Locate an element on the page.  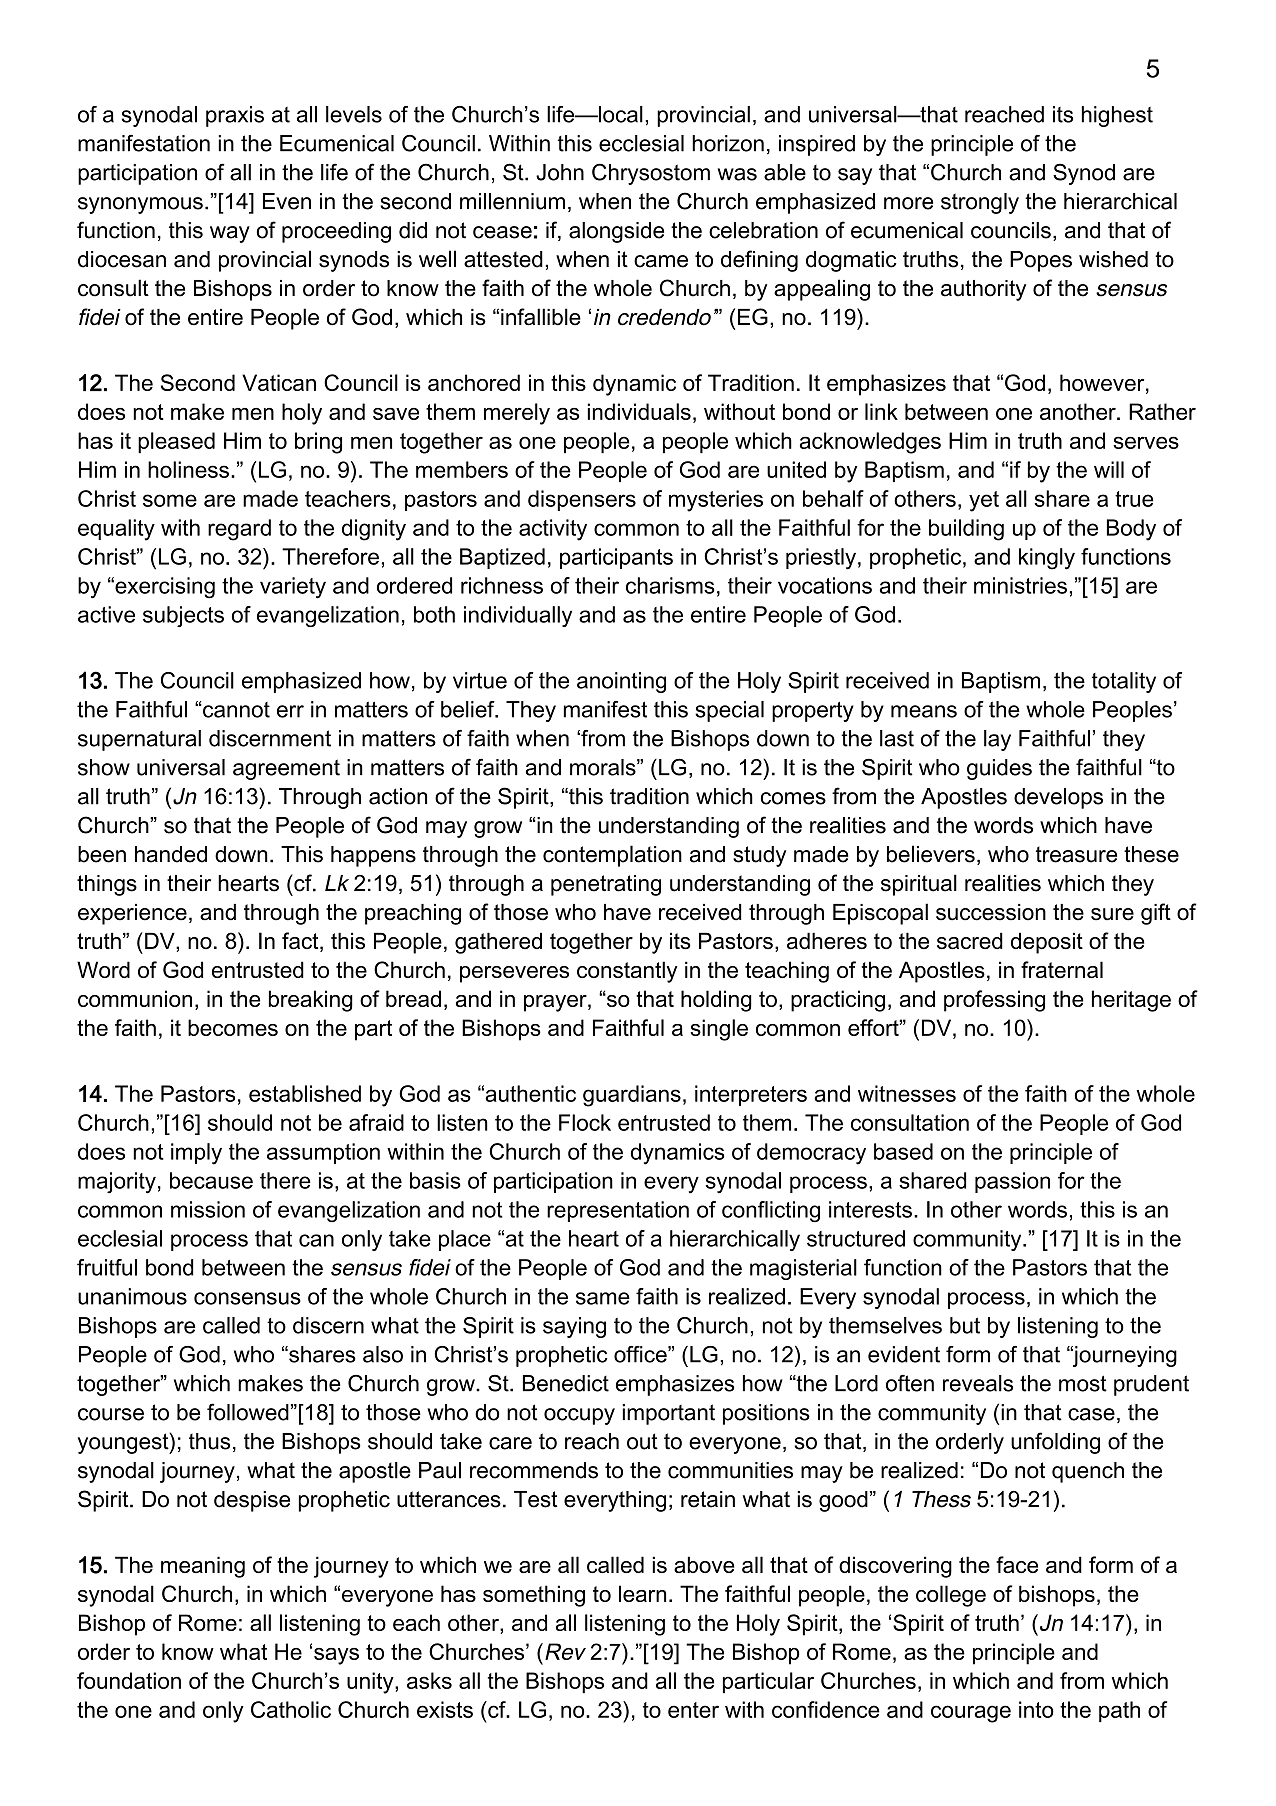
strongly is located at coordinates (980, 203).
